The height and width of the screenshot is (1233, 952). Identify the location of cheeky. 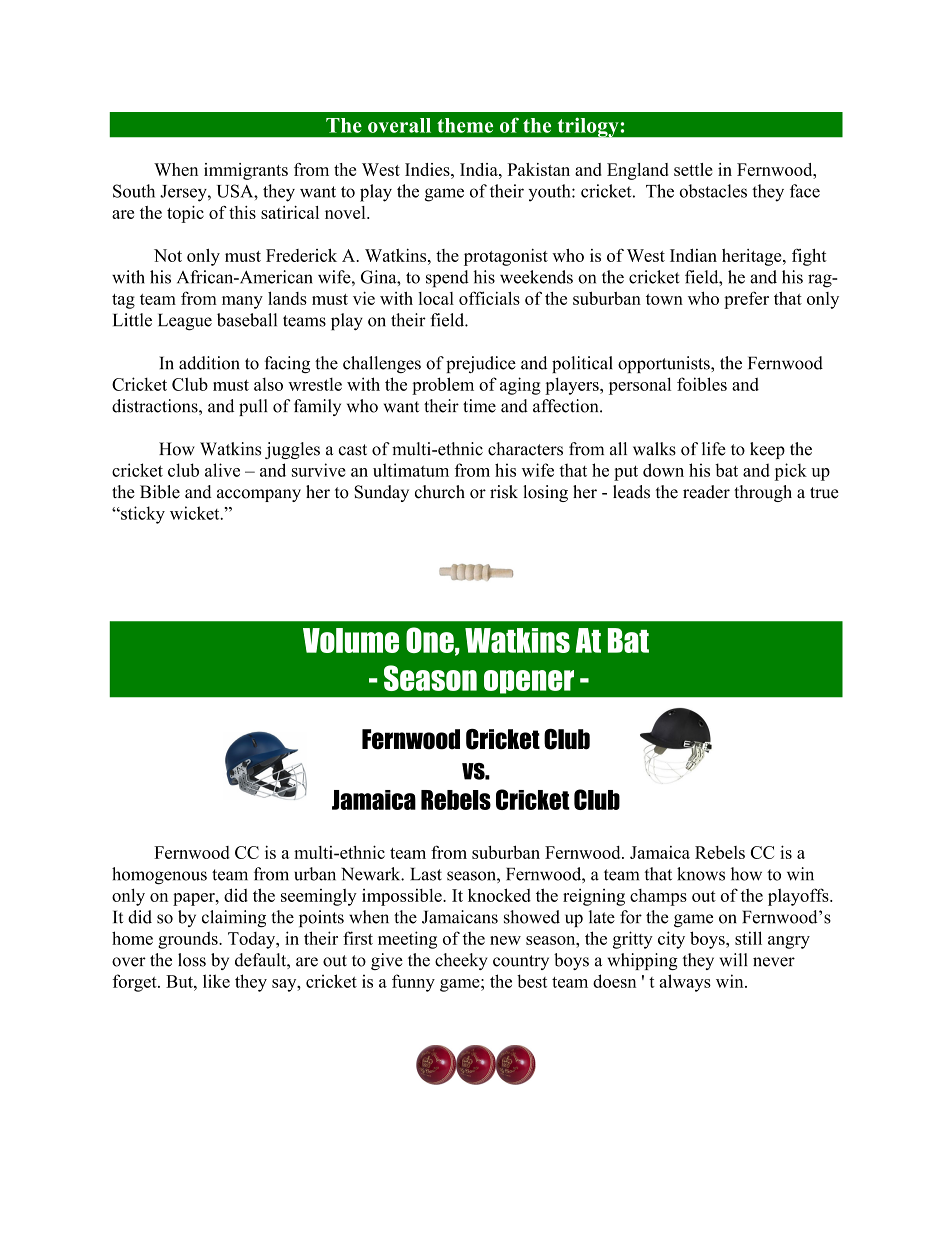
(461, 961).
